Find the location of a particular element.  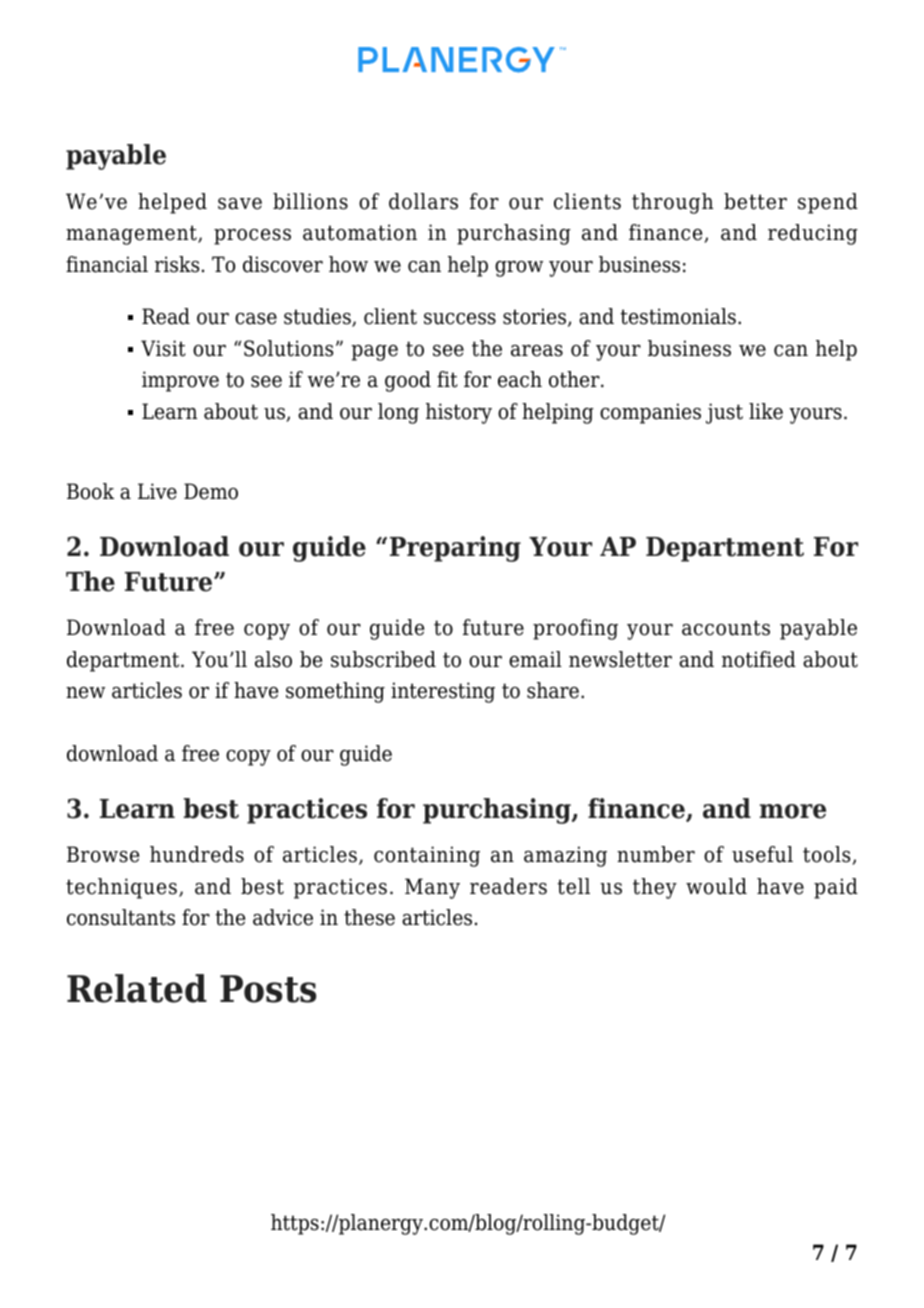

dollars is located at coordinates (423, 201).
